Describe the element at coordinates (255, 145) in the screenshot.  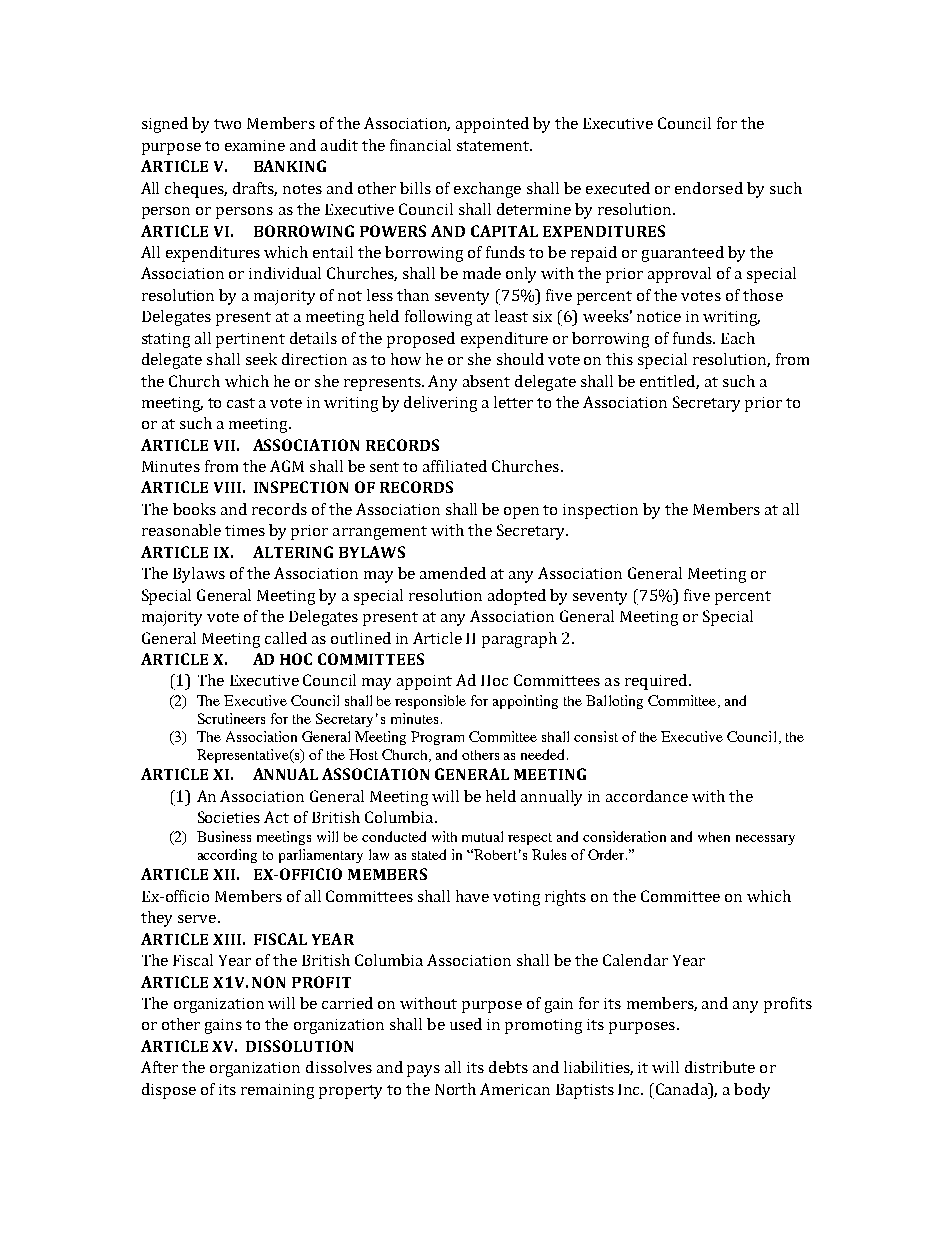
I see `examine` at that location.
